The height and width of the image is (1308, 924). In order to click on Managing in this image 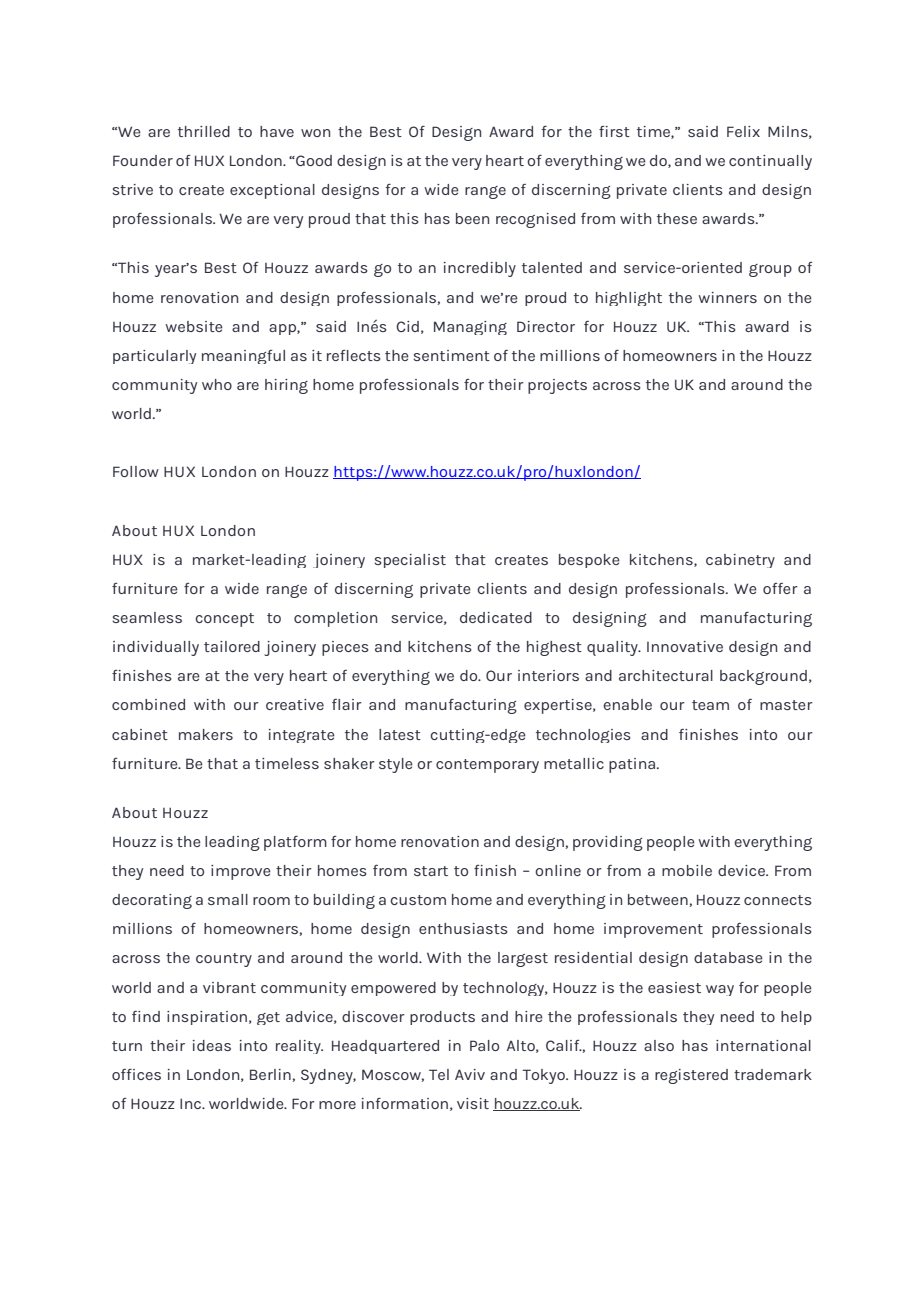, I will do `click(470, 328)`.
